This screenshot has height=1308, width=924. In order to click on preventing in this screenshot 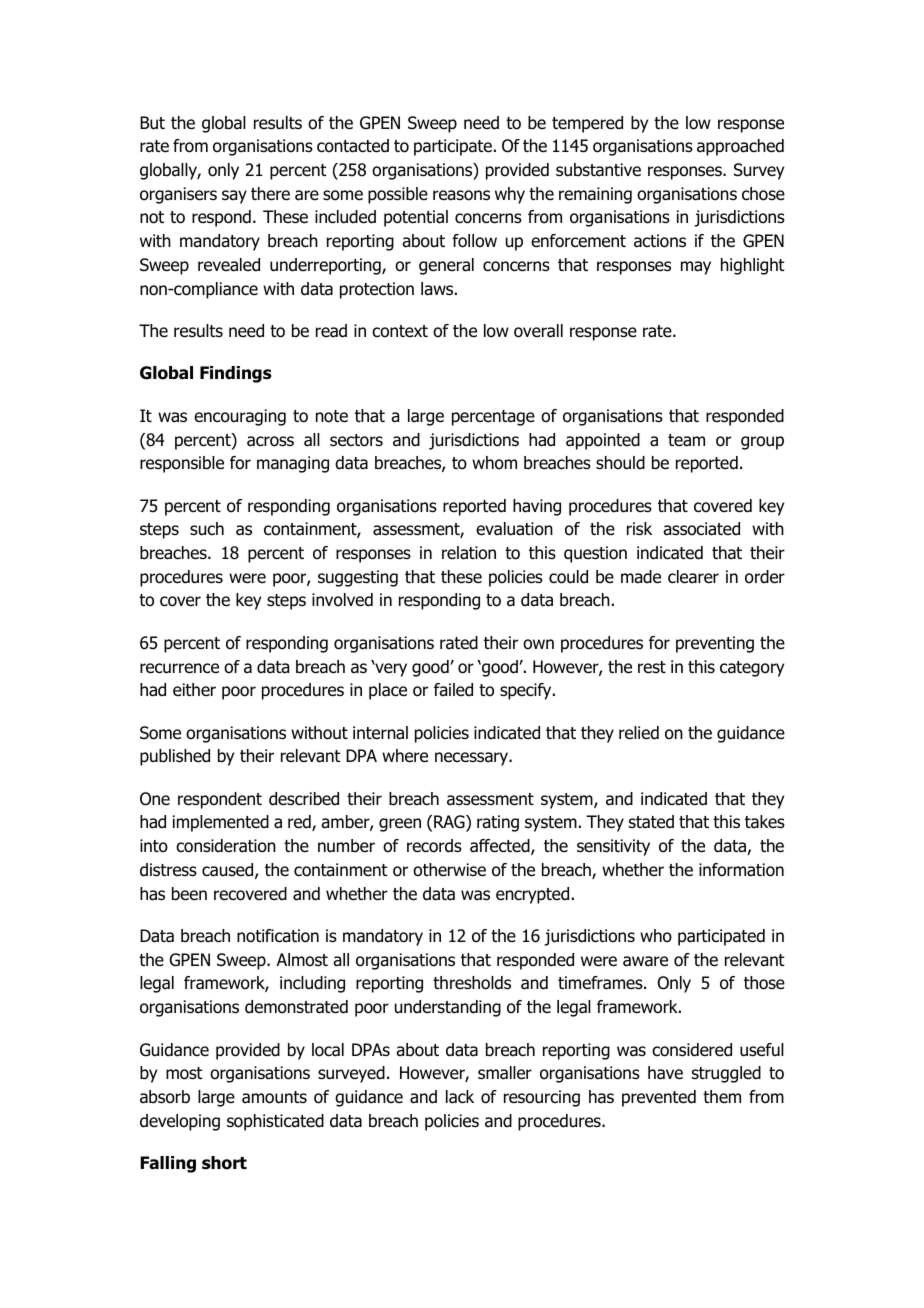, I will do `click(715, 644)`.
